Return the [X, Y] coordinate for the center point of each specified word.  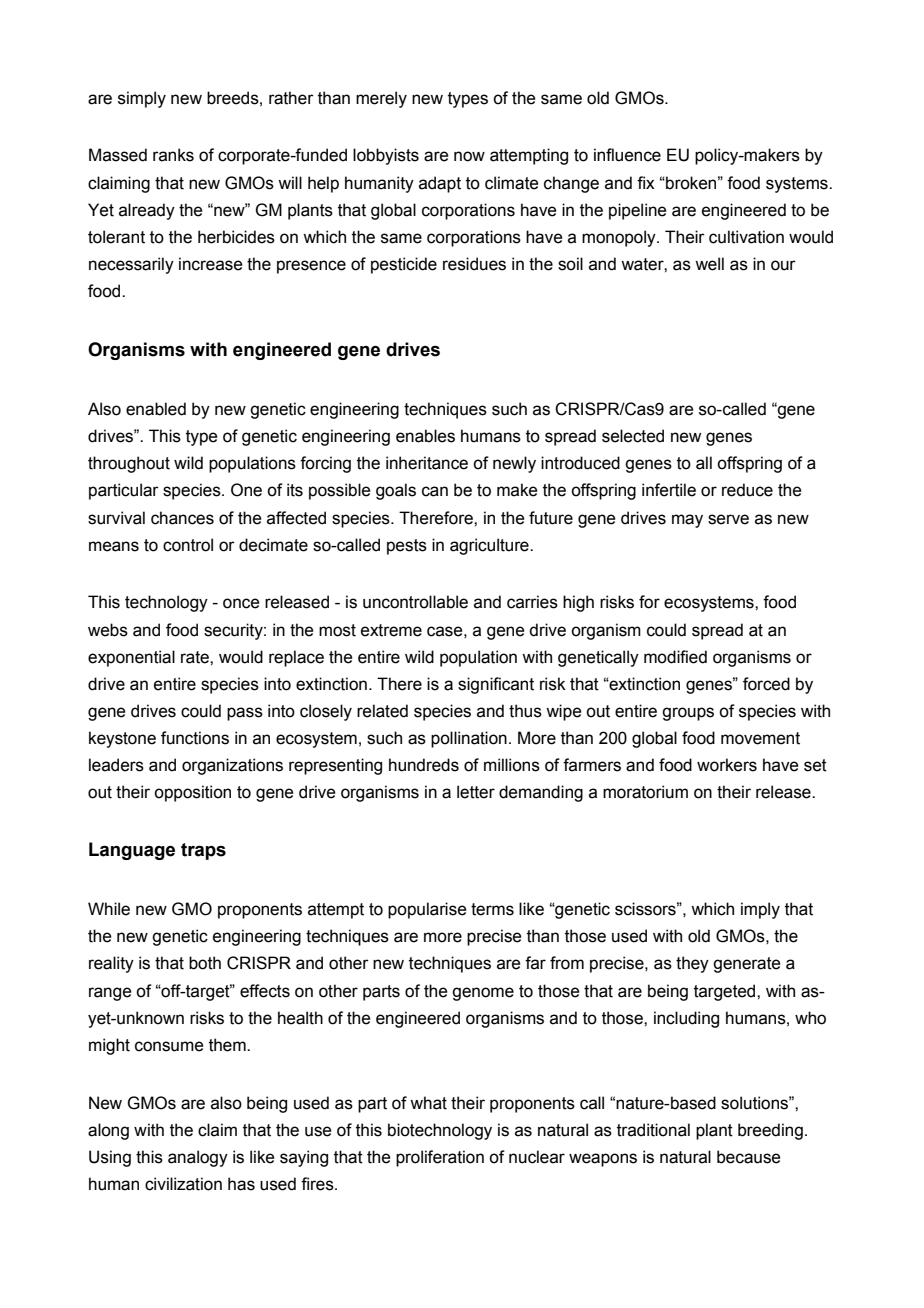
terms [492, 909]
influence [627, 155]
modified [675, 657]
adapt [440, 184]
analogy [198, 1158]
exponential [131, 658]
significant [496, 685]
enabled [156, 409]
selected [633, 436]
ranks [173, 155]
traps [203, 851]
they [692, 964]
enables [425, 436]
